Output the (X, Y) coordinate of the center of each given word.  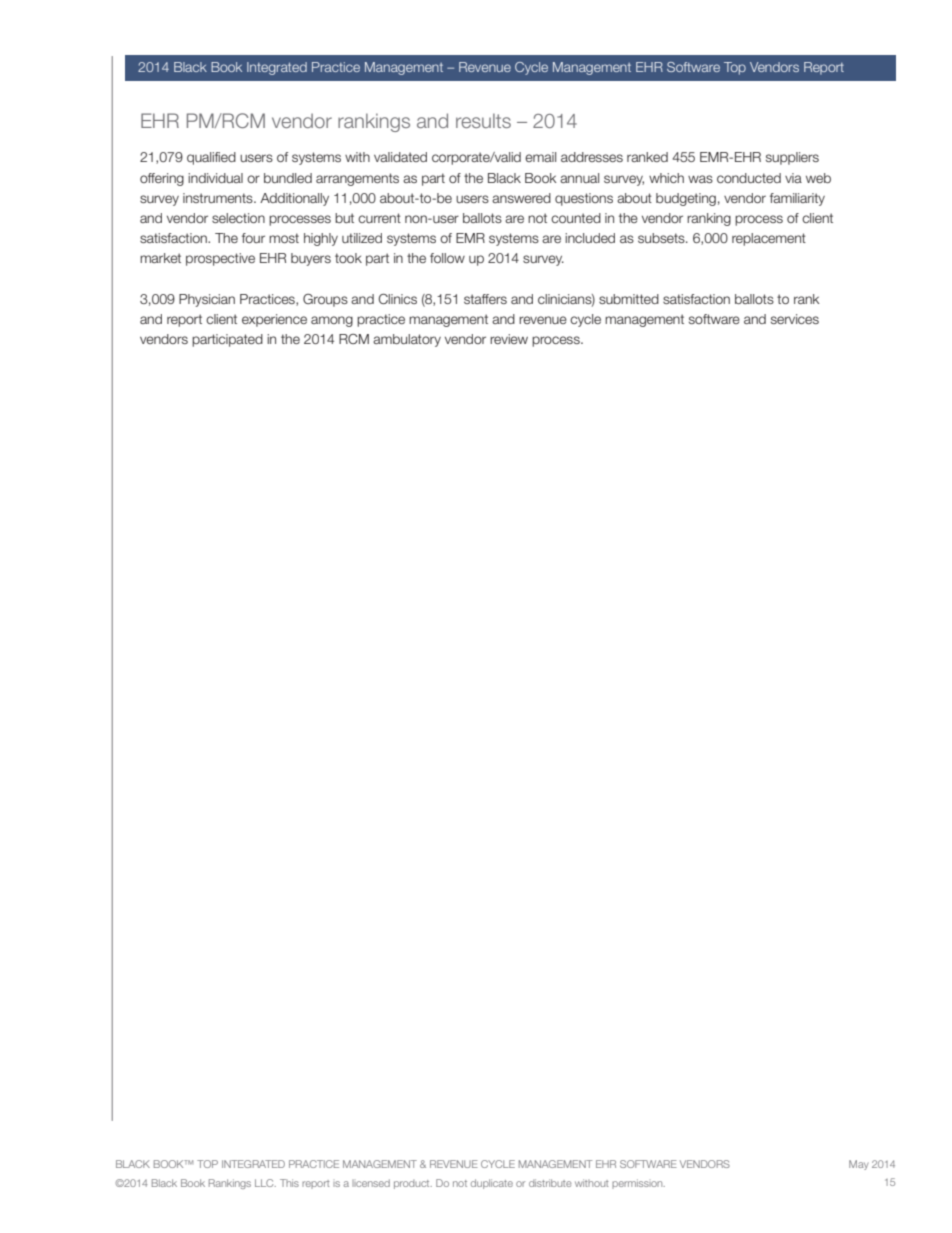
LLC (265, 1183)
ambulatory (407, 340)
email (540, 157)
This (289, 1183)
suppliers (792, 158)
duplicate (492, 1184)
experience (274, 320)
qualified (211, 158)
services (795, 319)
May (858, 1165)
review (509, 339)
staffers (485, 299)
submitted (629, 299)
